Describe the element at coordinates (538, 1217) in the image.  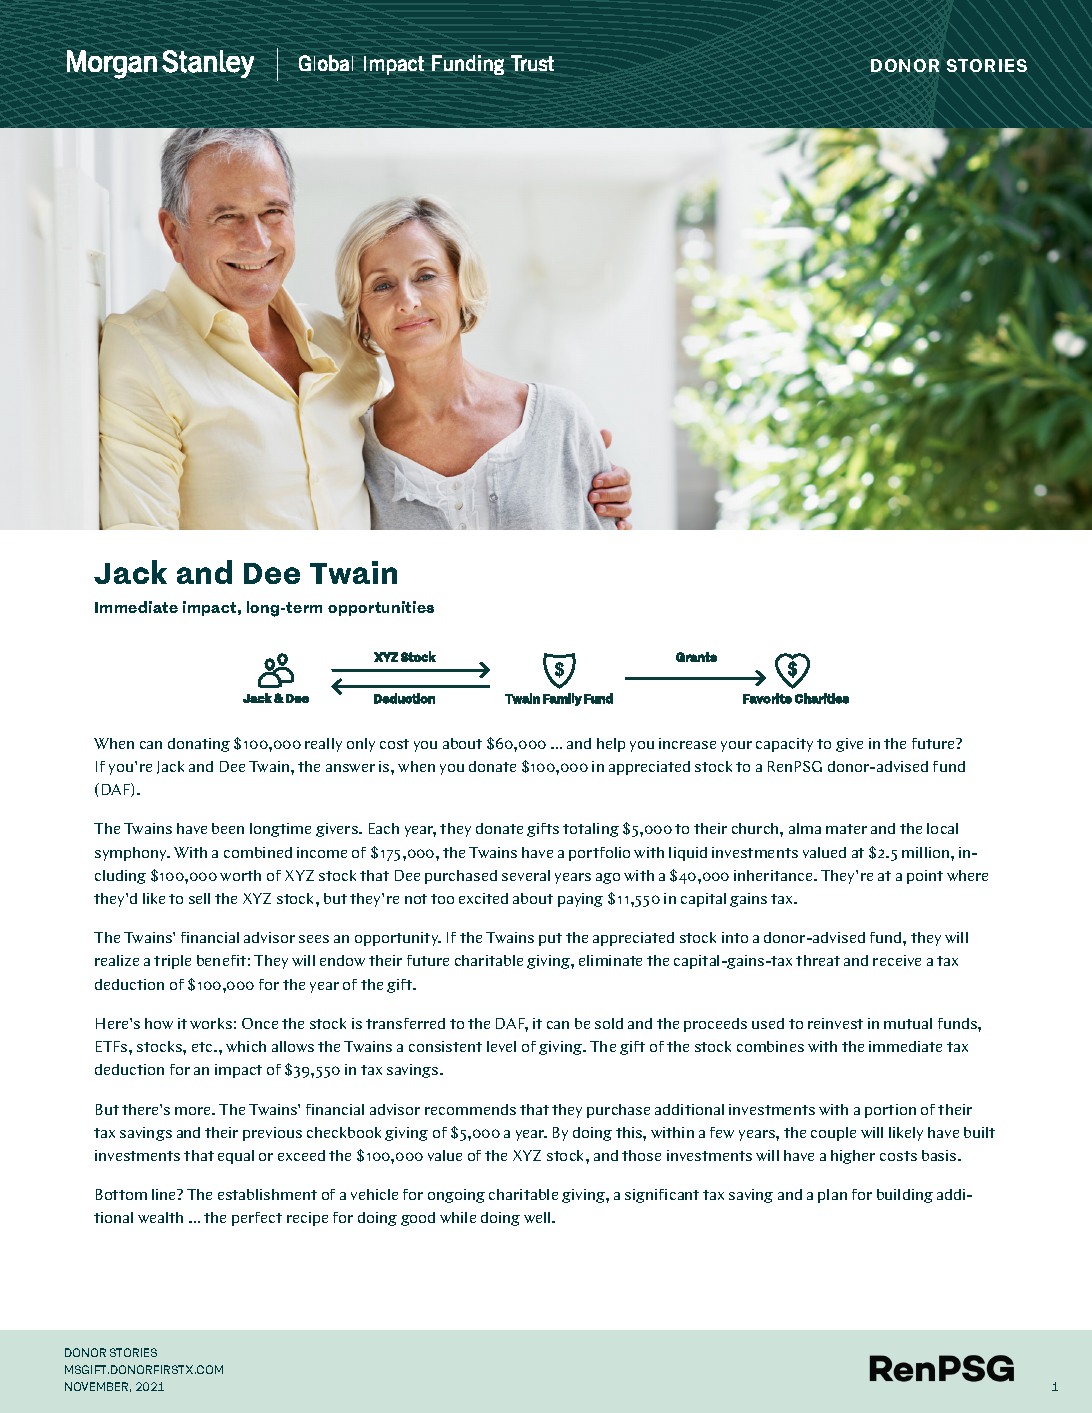
I see `well` at that location.
